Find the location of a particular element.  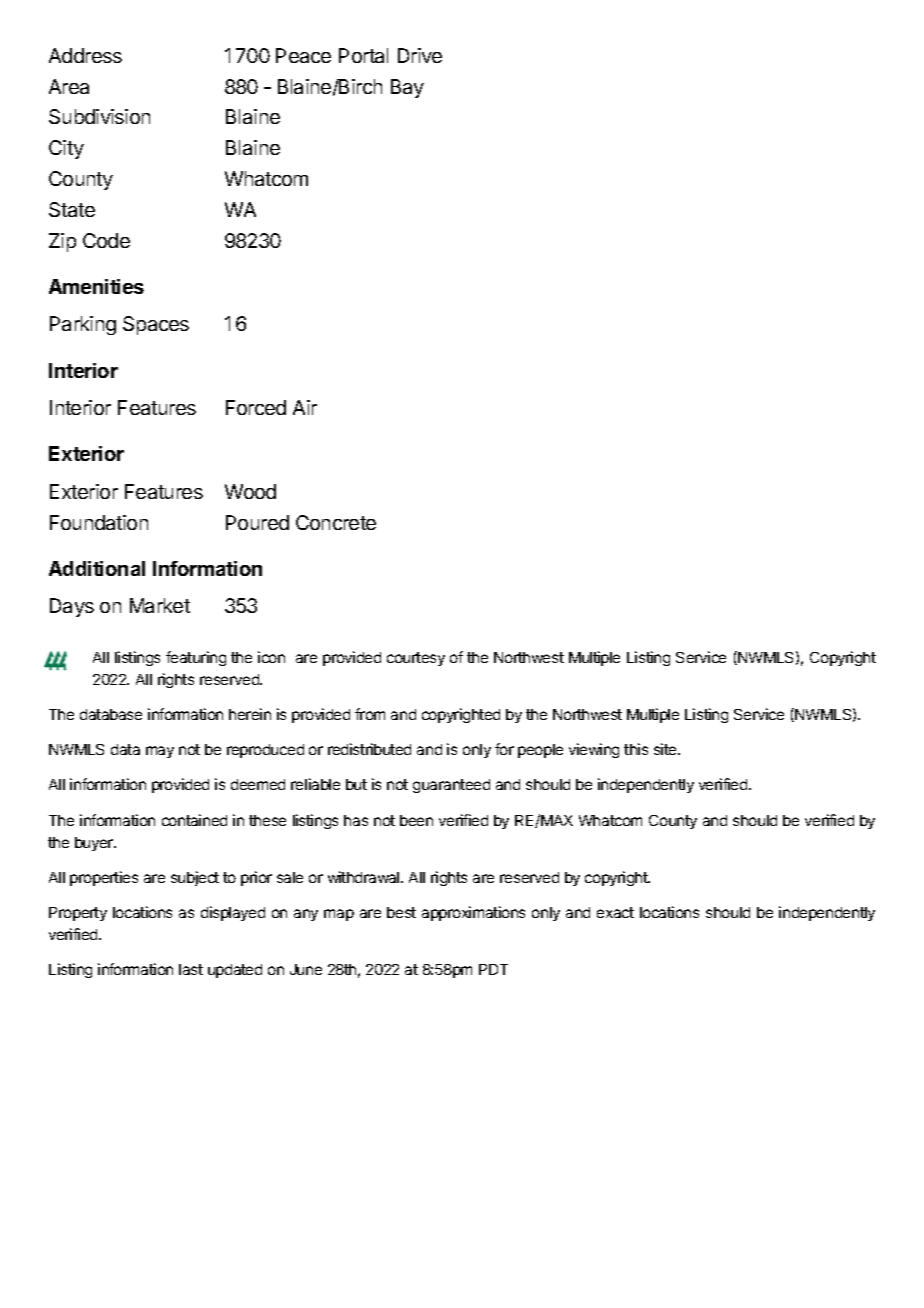

Air is located at coordinates (305, 407).
